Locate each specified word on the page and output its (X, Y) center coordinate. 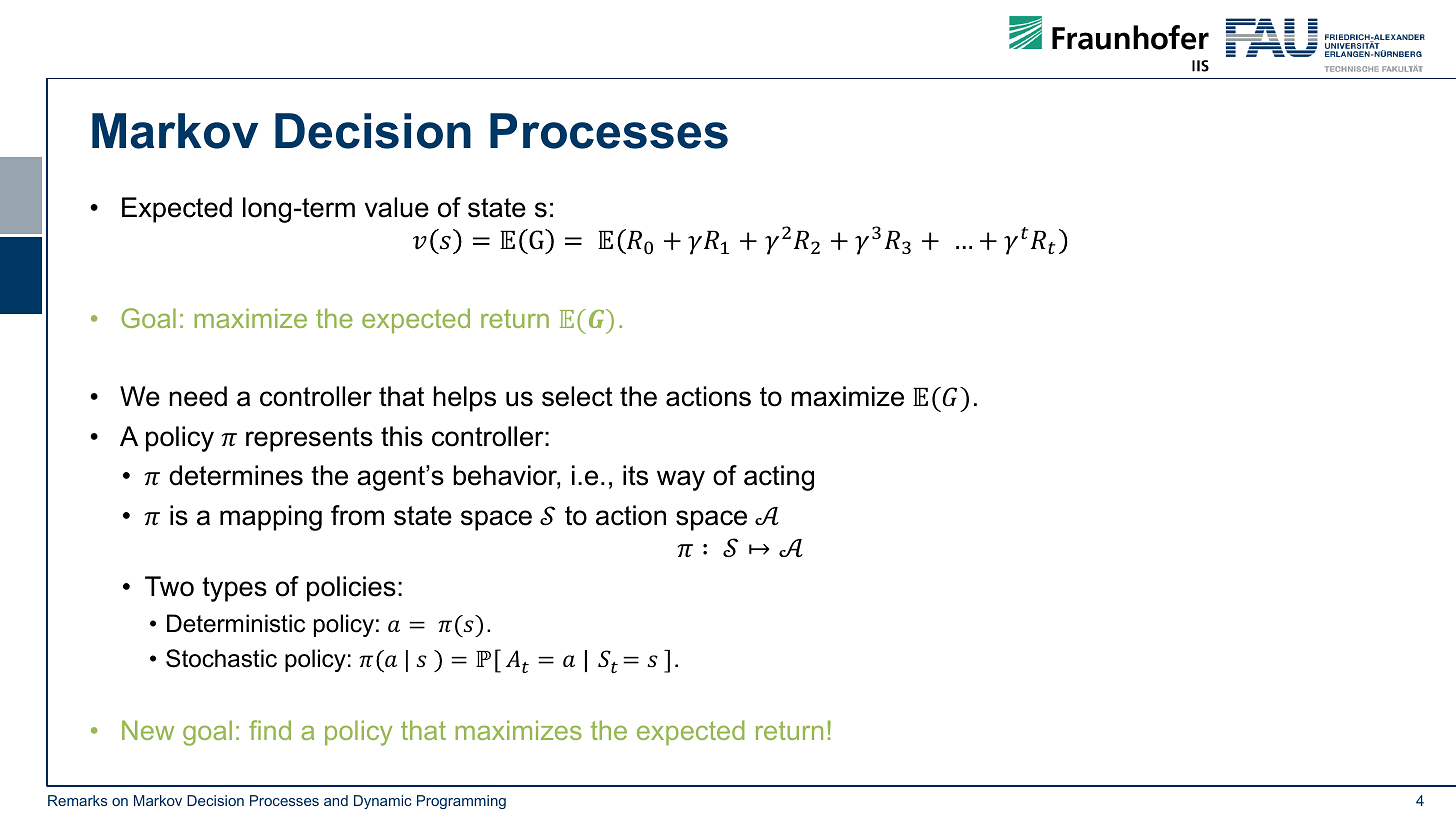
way (681, 480)
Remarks (77, 800)
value (397, 207)
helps (464, 399)
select (577, 396)
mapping (271, 518)
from (357, 515)
